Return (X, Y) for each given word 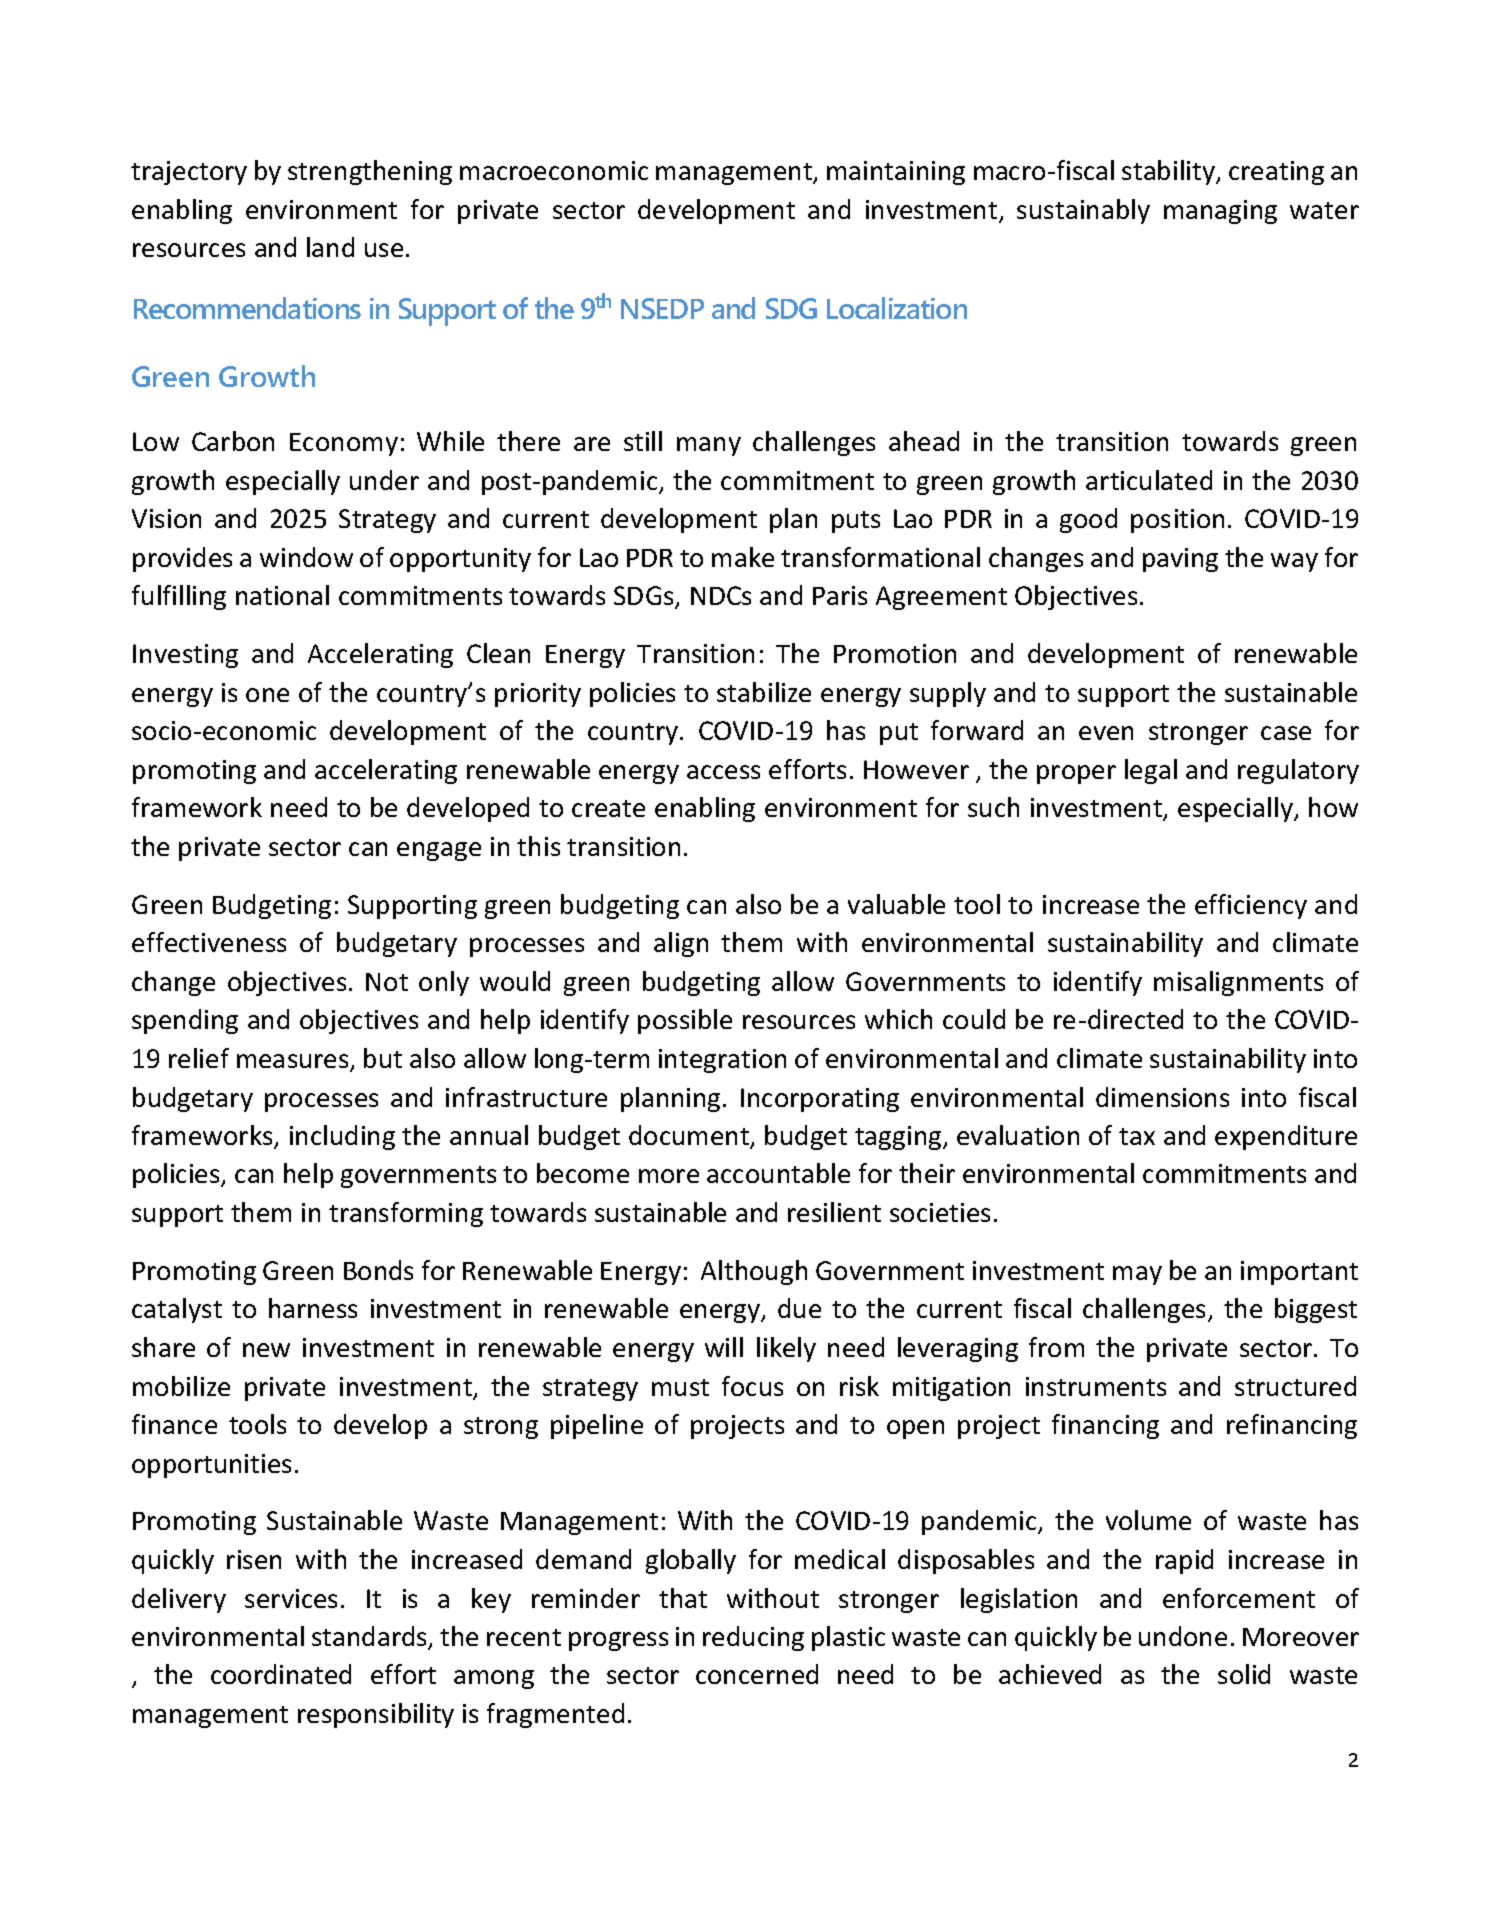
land (330, 247)
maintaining (896, 173)
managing (1220, 212)
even (1106, 733)
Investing (185, 656)
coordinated (281, 1674)
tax (1137, 1136)
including (342, 1137)
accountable (778, 1173)
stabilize (764, 692)
